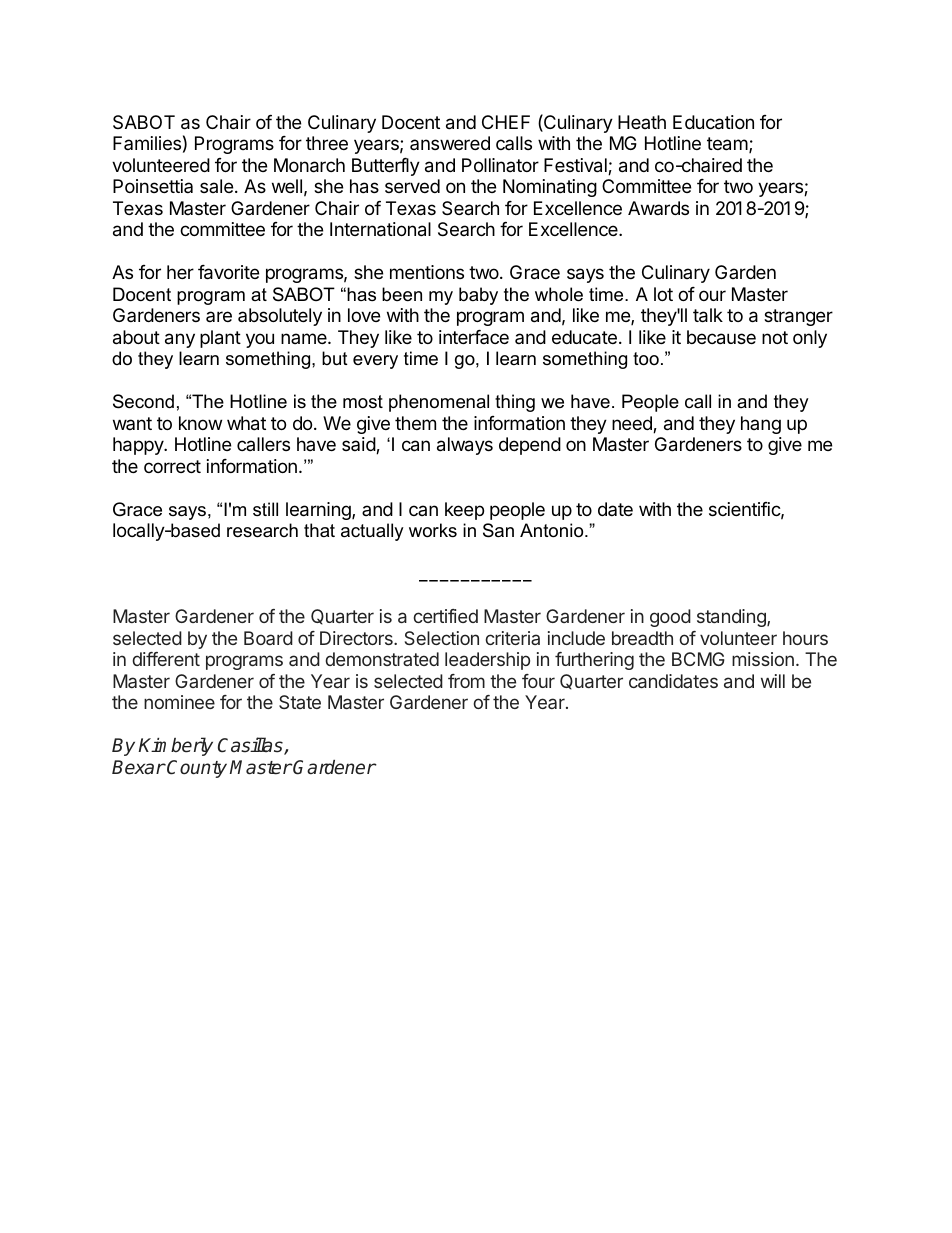 The height and width of the page is (1233, 952). I want to click on know, so click(200, 423).
